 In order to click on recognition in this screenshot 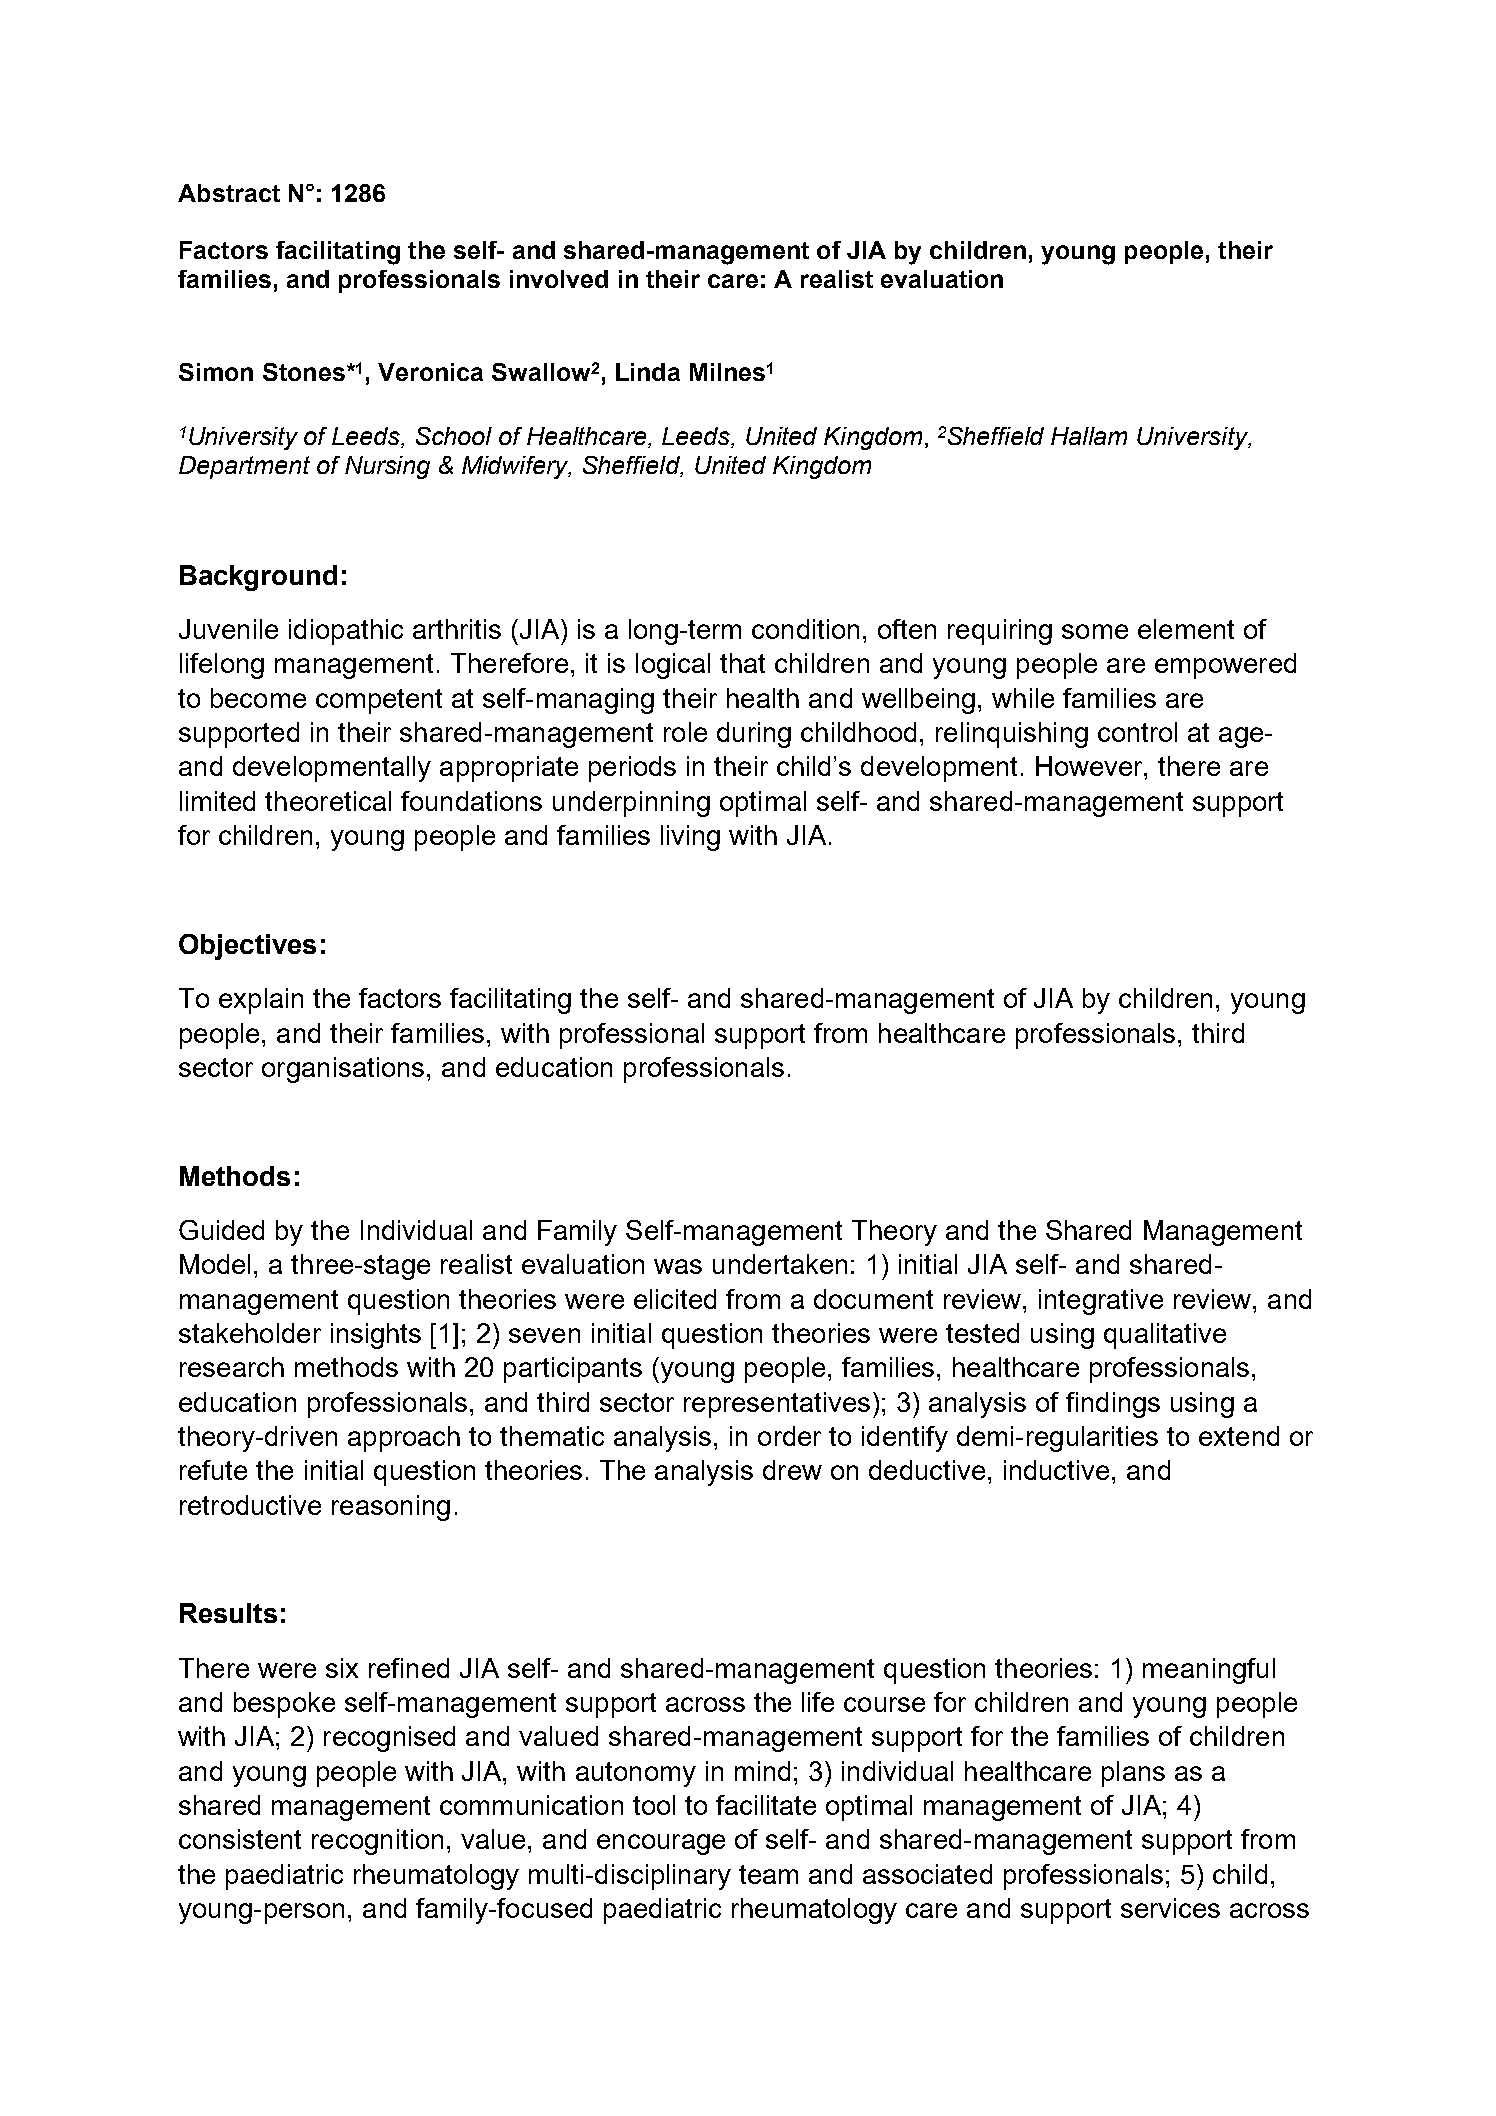, I will do `click(377, 1842)`.
